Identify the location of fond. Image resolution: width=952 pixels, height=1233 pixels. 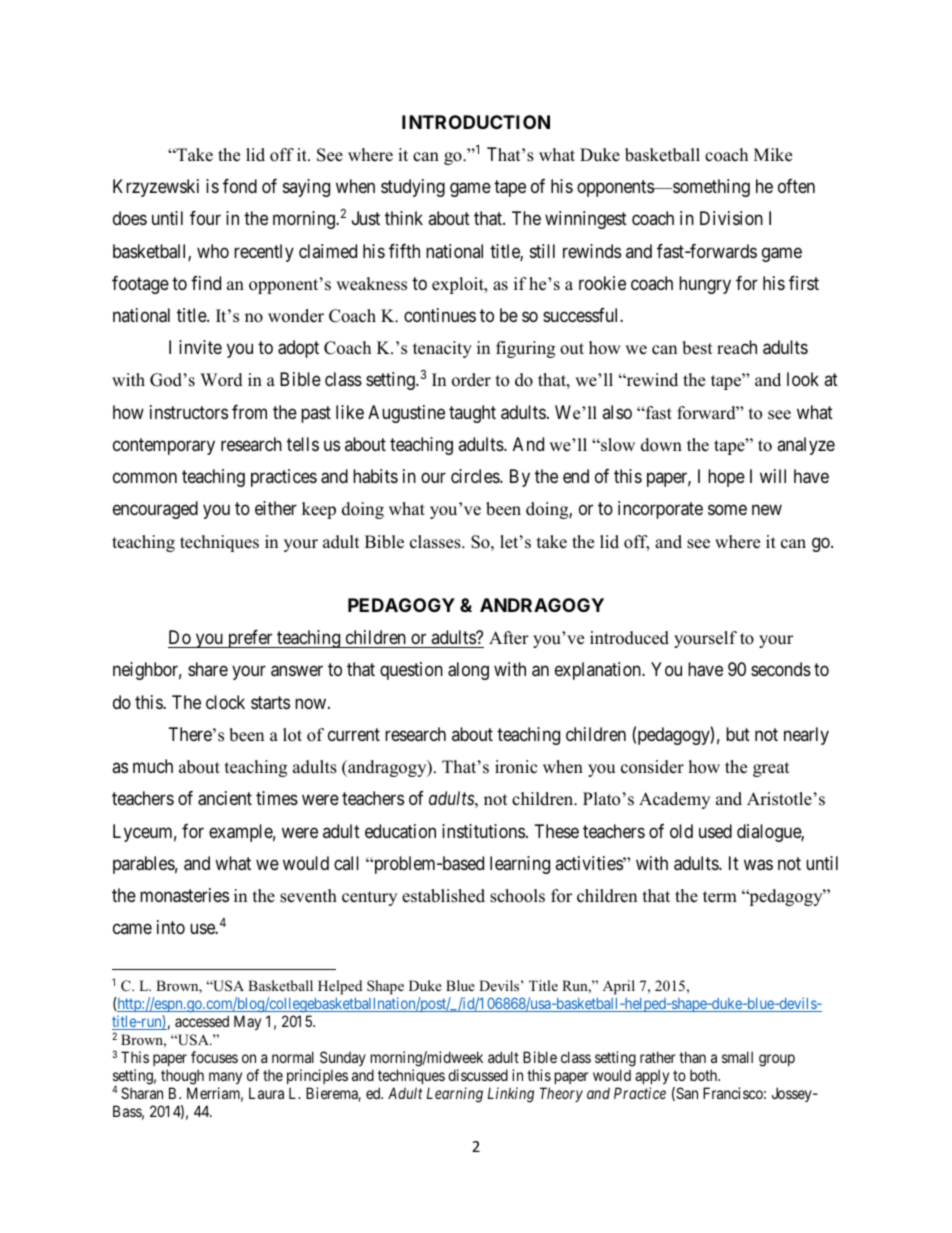
(240, 186).
